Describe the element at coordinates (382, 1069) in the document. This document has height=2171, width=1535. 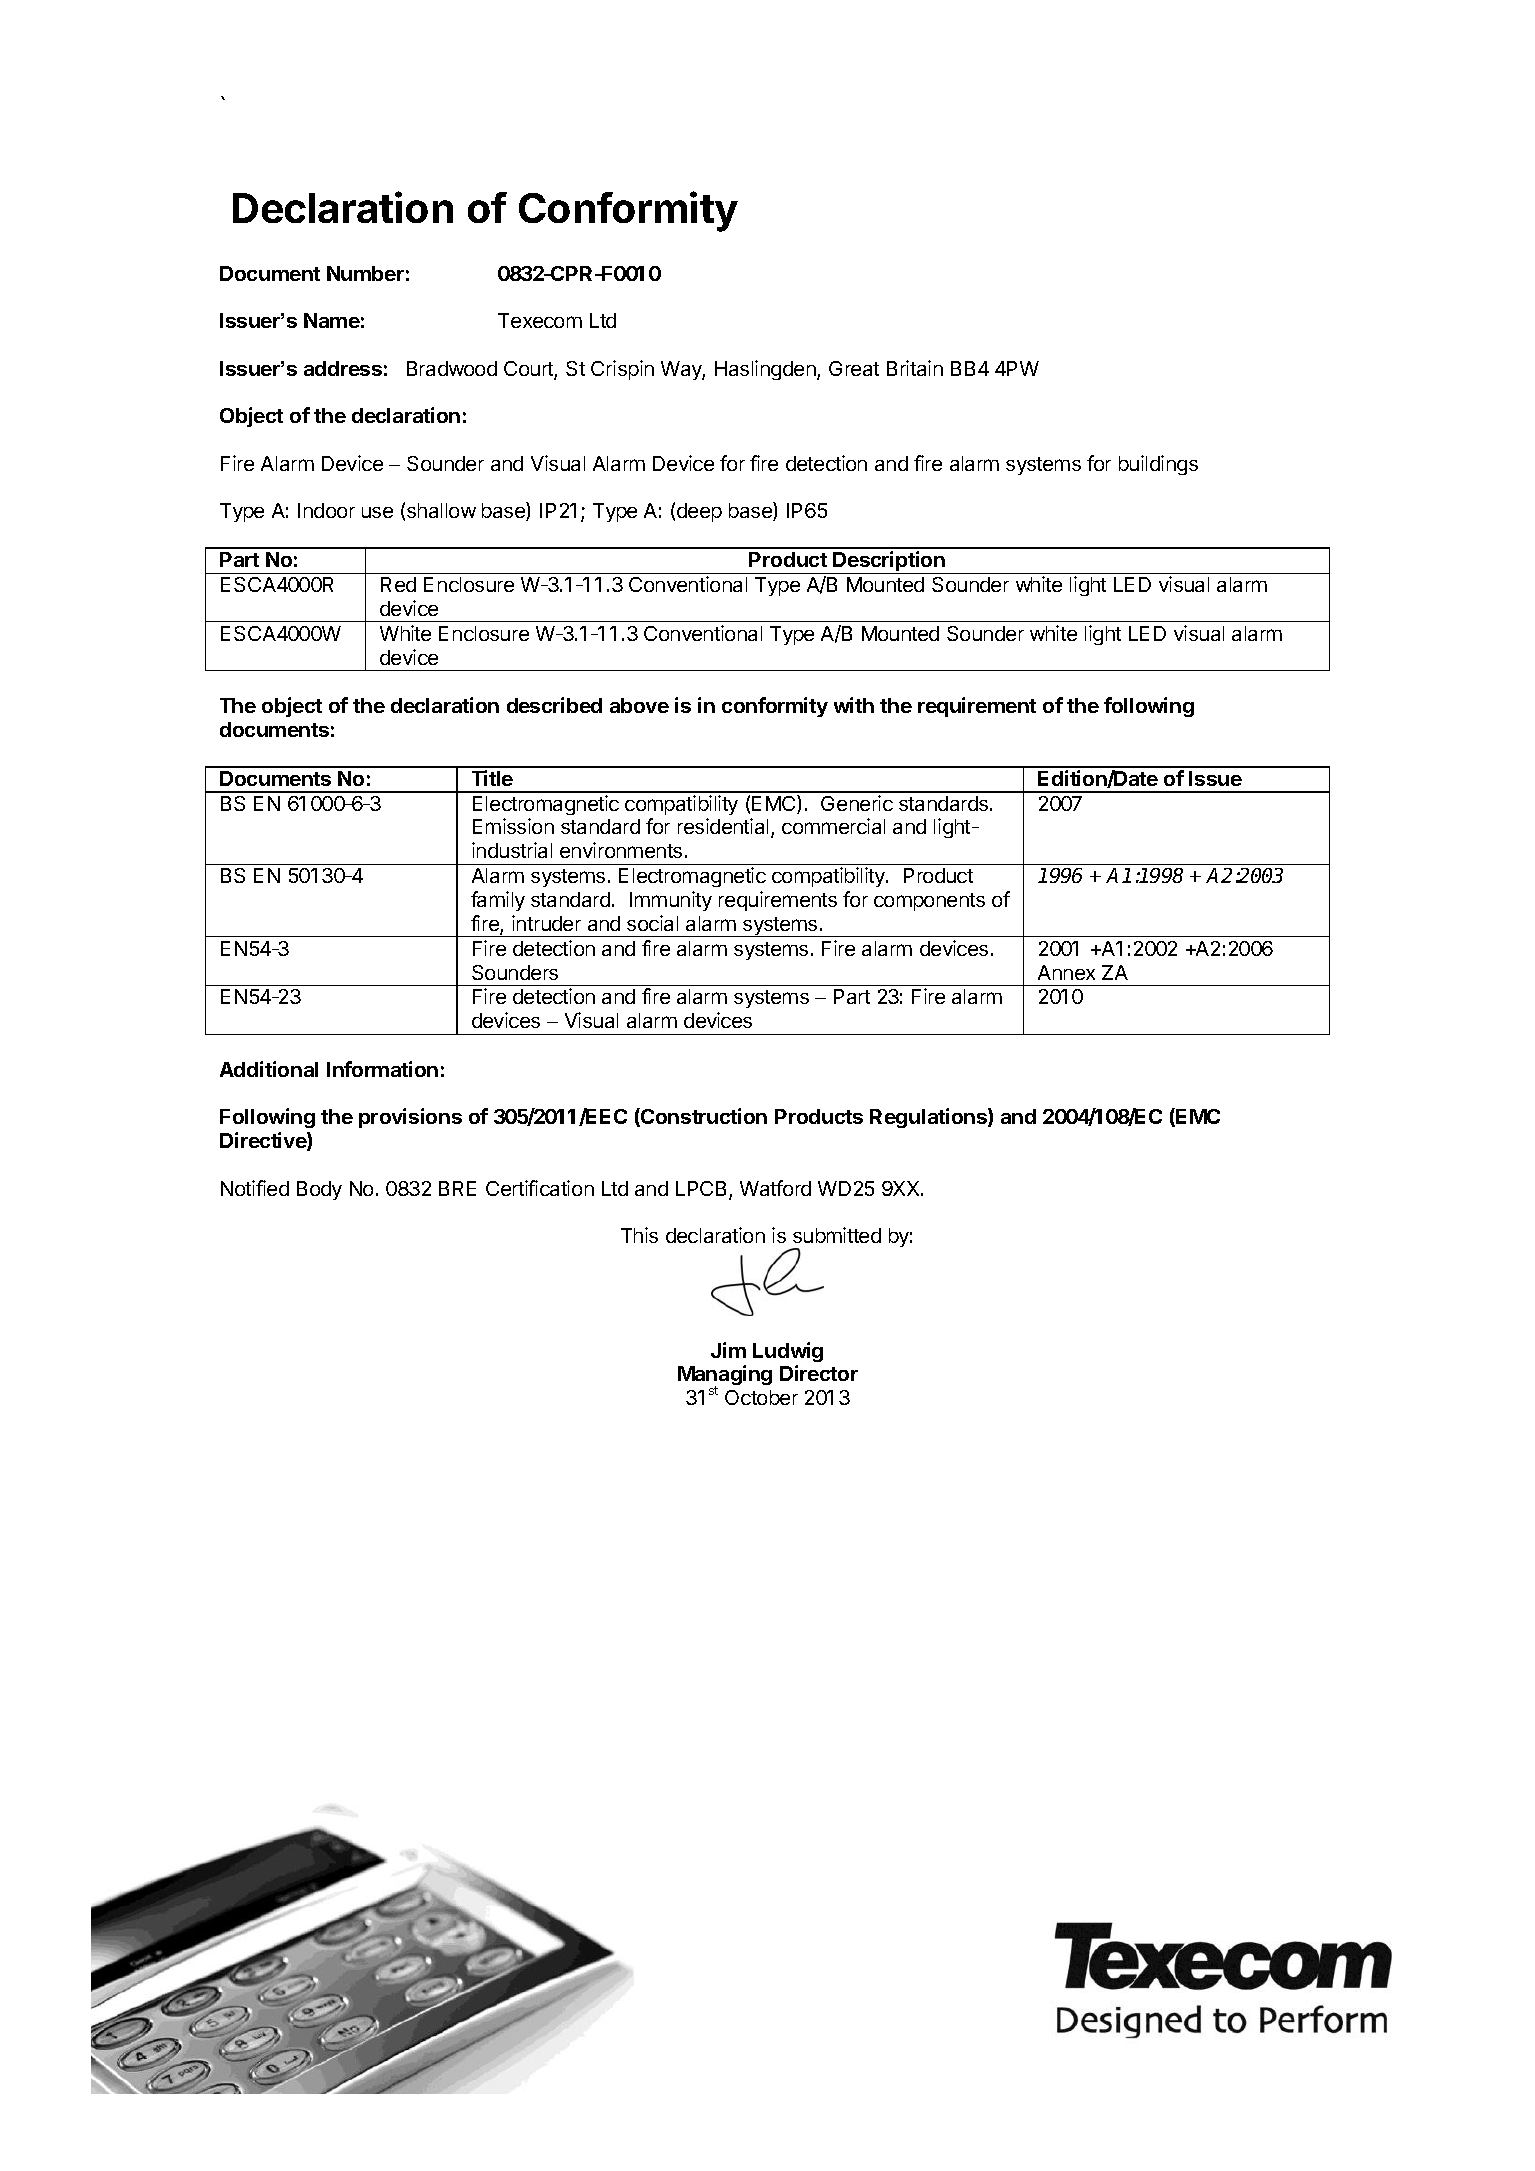
I see `Information` at that location.
